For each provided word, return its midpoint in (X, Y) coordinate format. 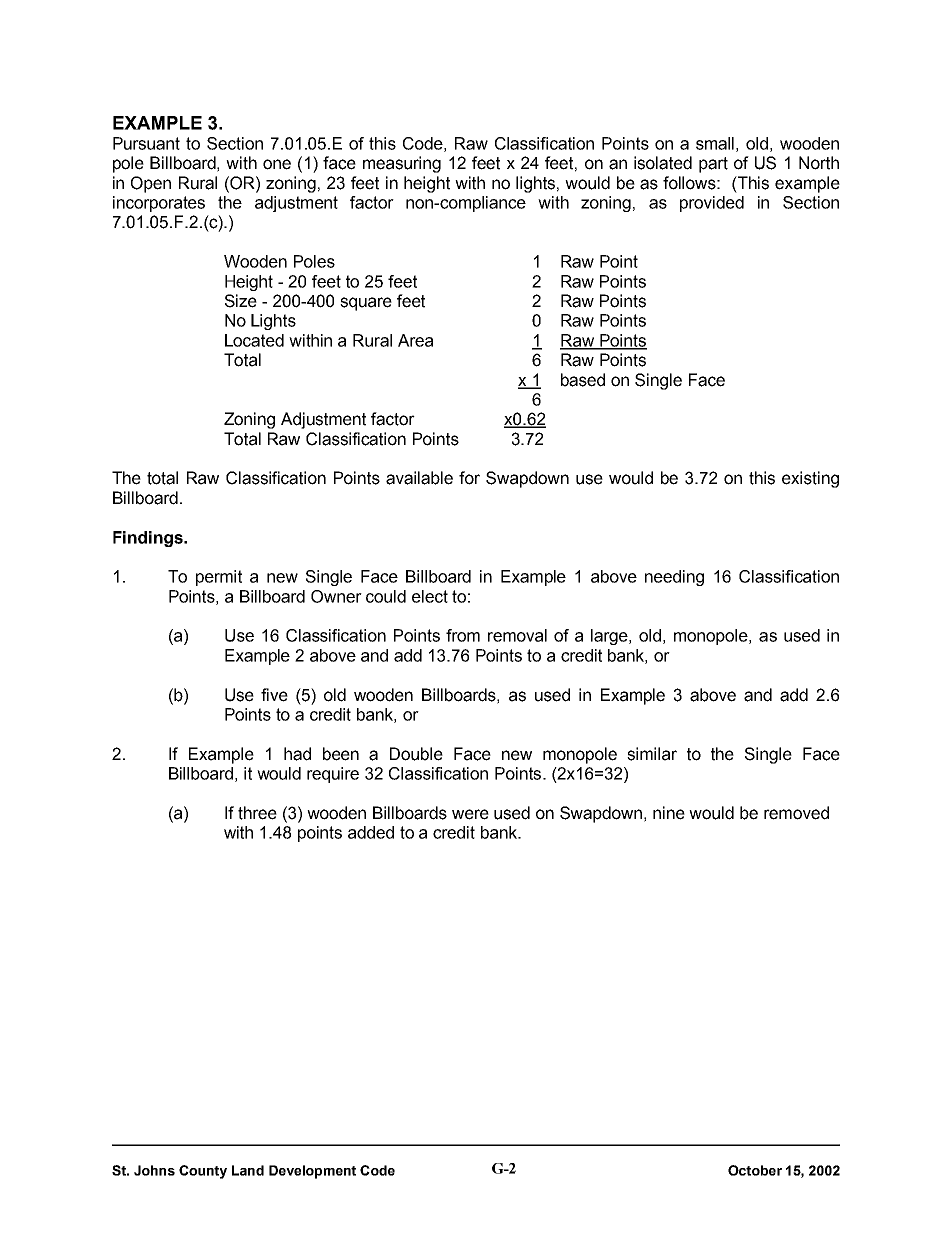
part (713, 165)
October (755, 1170)
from (463, 635)
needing (674, 578)
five (274, 695)
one (277, 164)
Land (248, 1170)
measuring (402, 164)
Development (312, 1172)
